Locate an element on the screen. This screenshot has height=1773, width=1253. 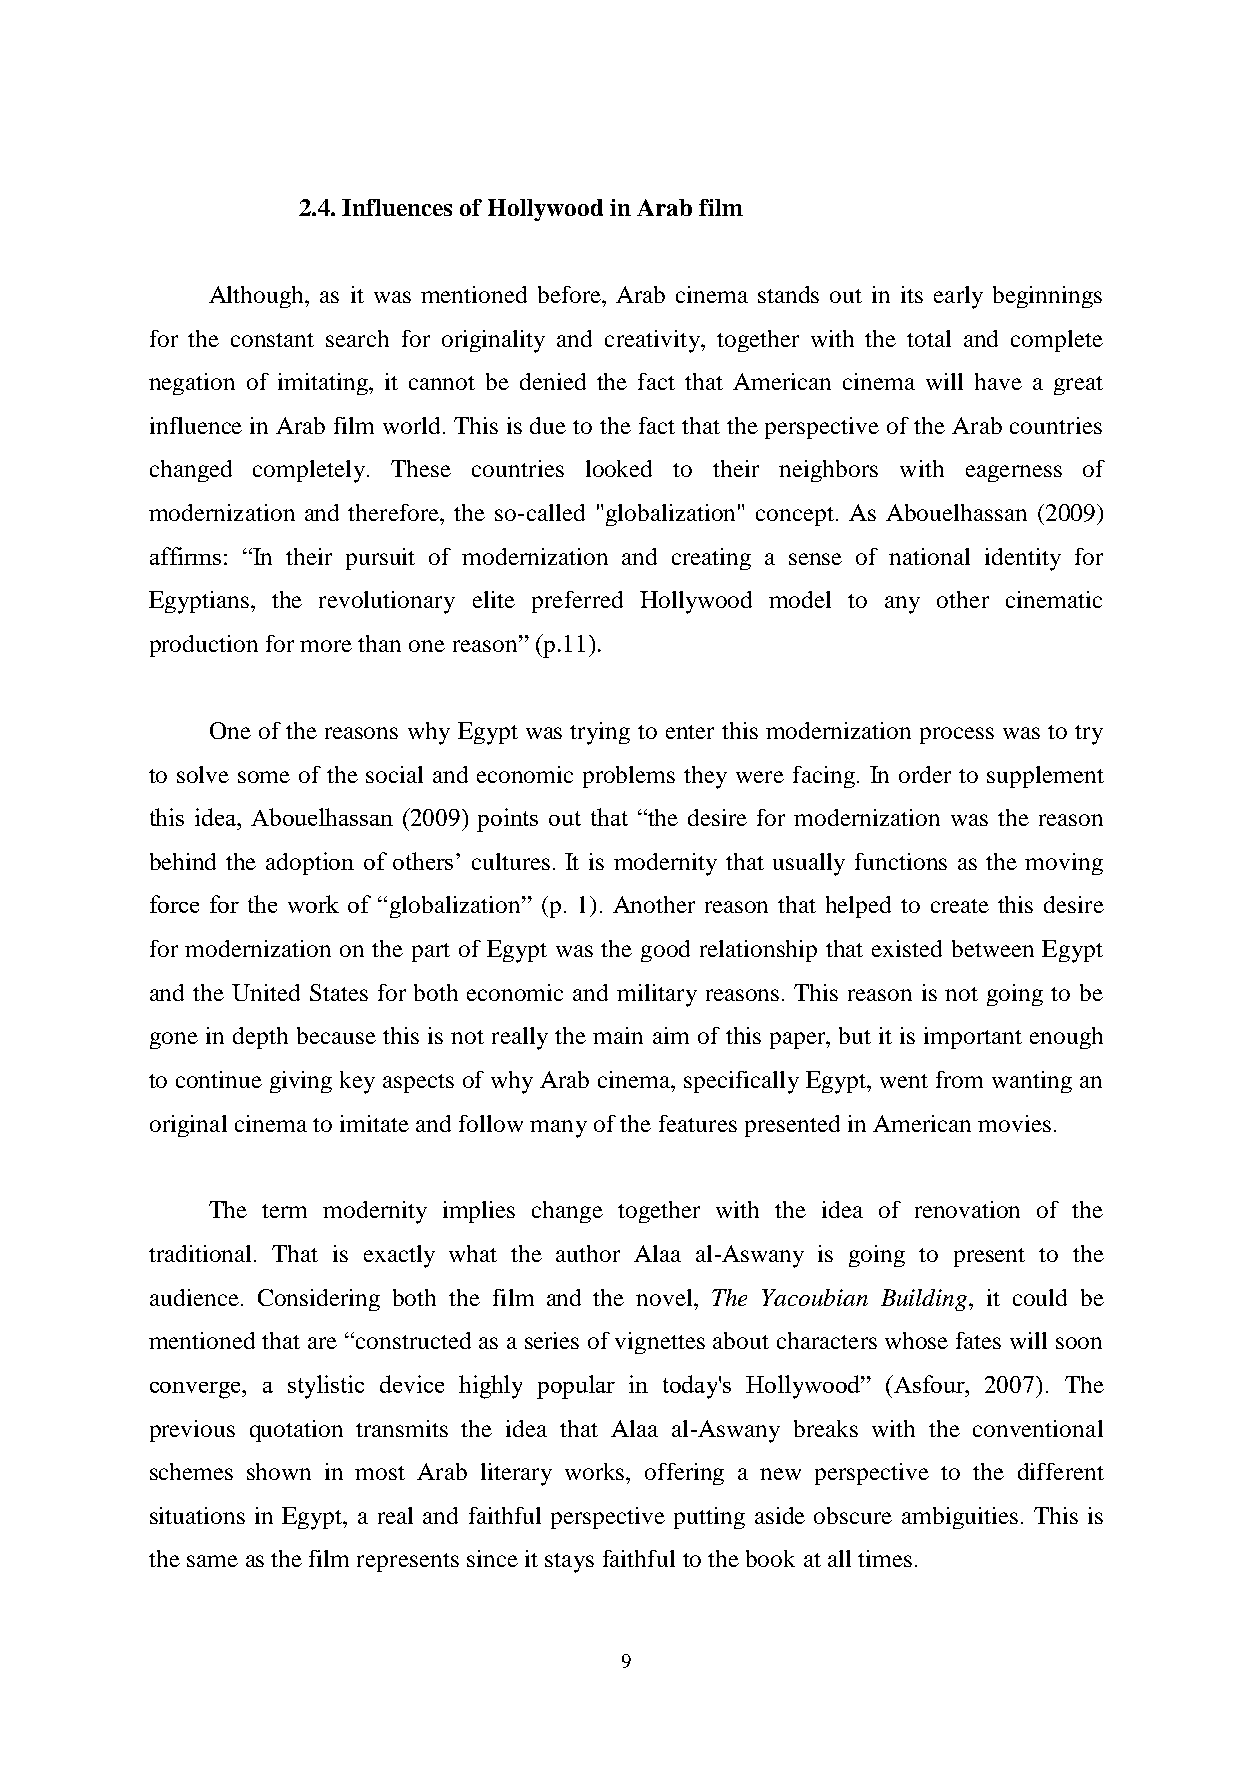
some is located at coordinates (264, 777).
